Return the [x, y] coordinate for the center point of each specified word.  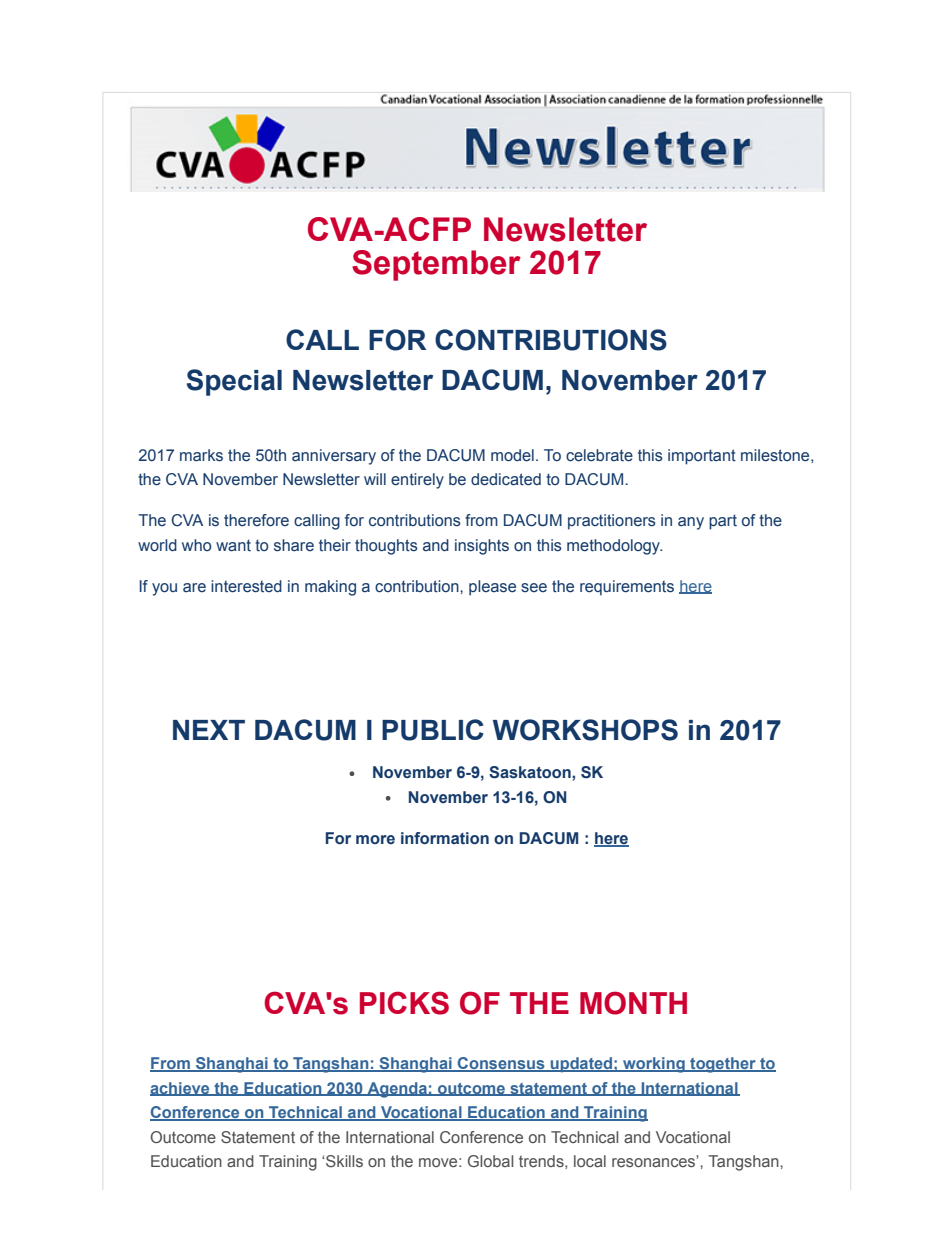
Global [490, 1161]
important [702, 457]
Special [234, 382]
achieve [181, 1089]
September [436, 265]
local [590, 1161]
